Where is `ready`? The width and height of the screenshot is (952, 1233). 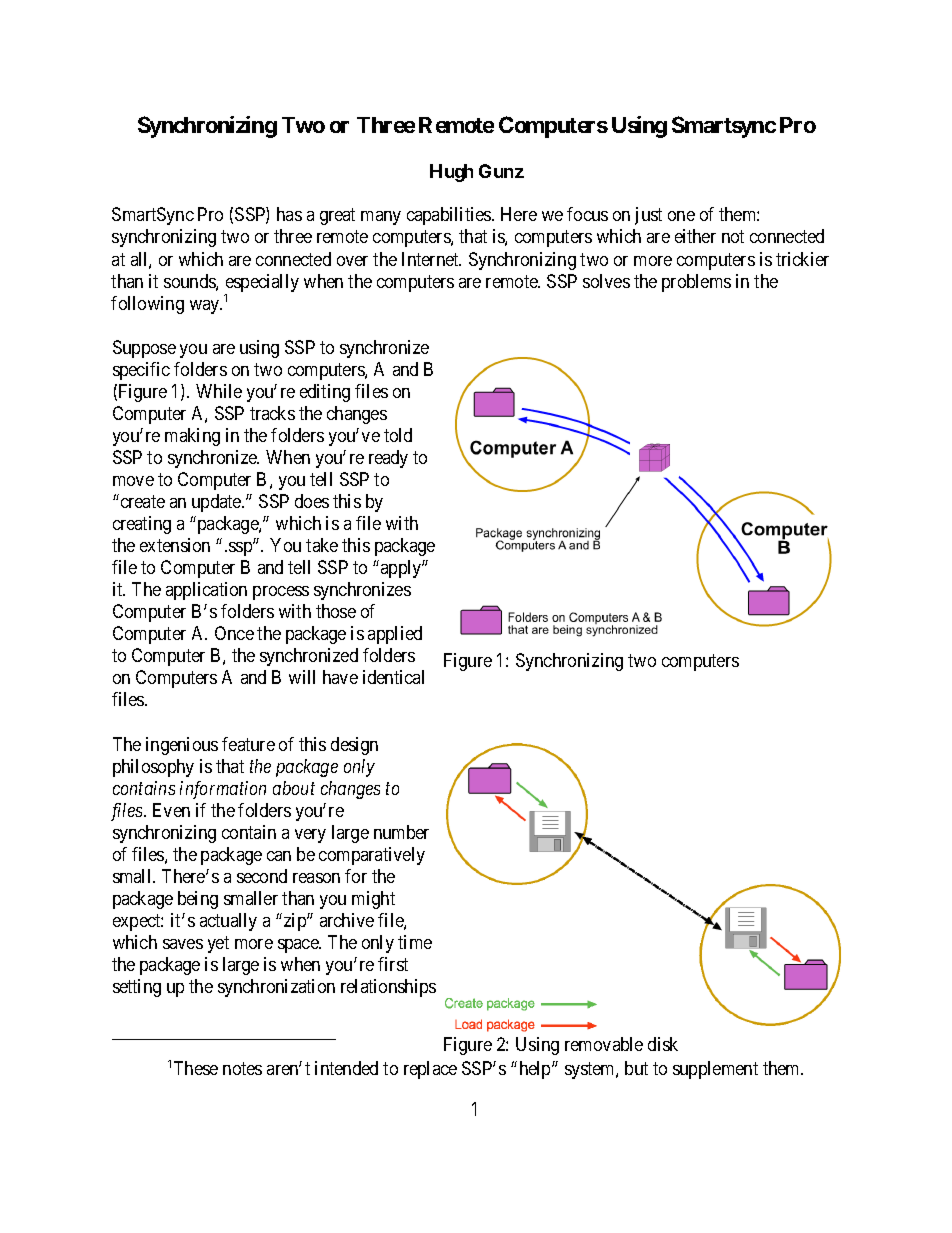 ready is located at coordinates (388, 459).
